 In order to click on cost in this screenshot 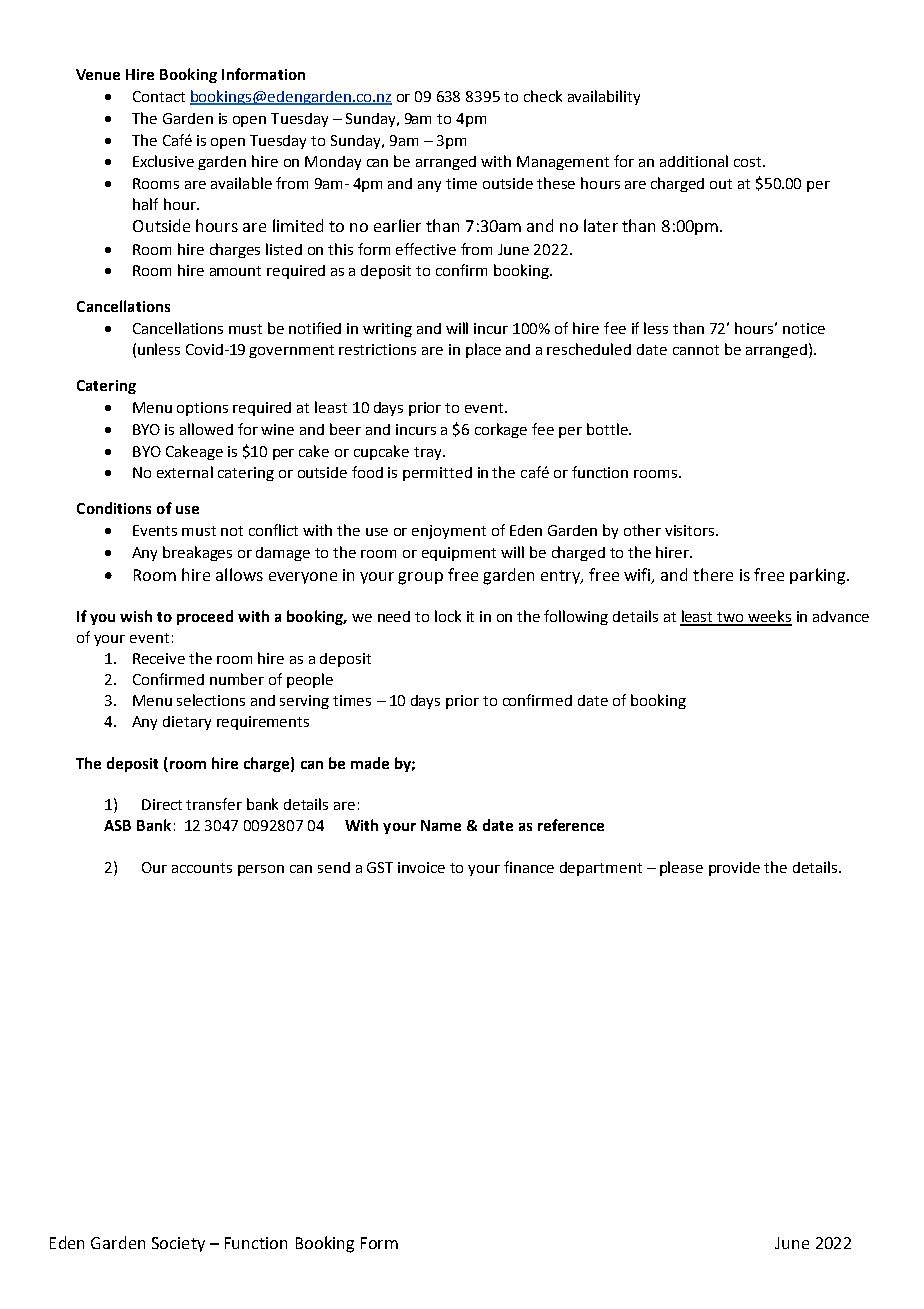, I will do `click(749, 162)`.
